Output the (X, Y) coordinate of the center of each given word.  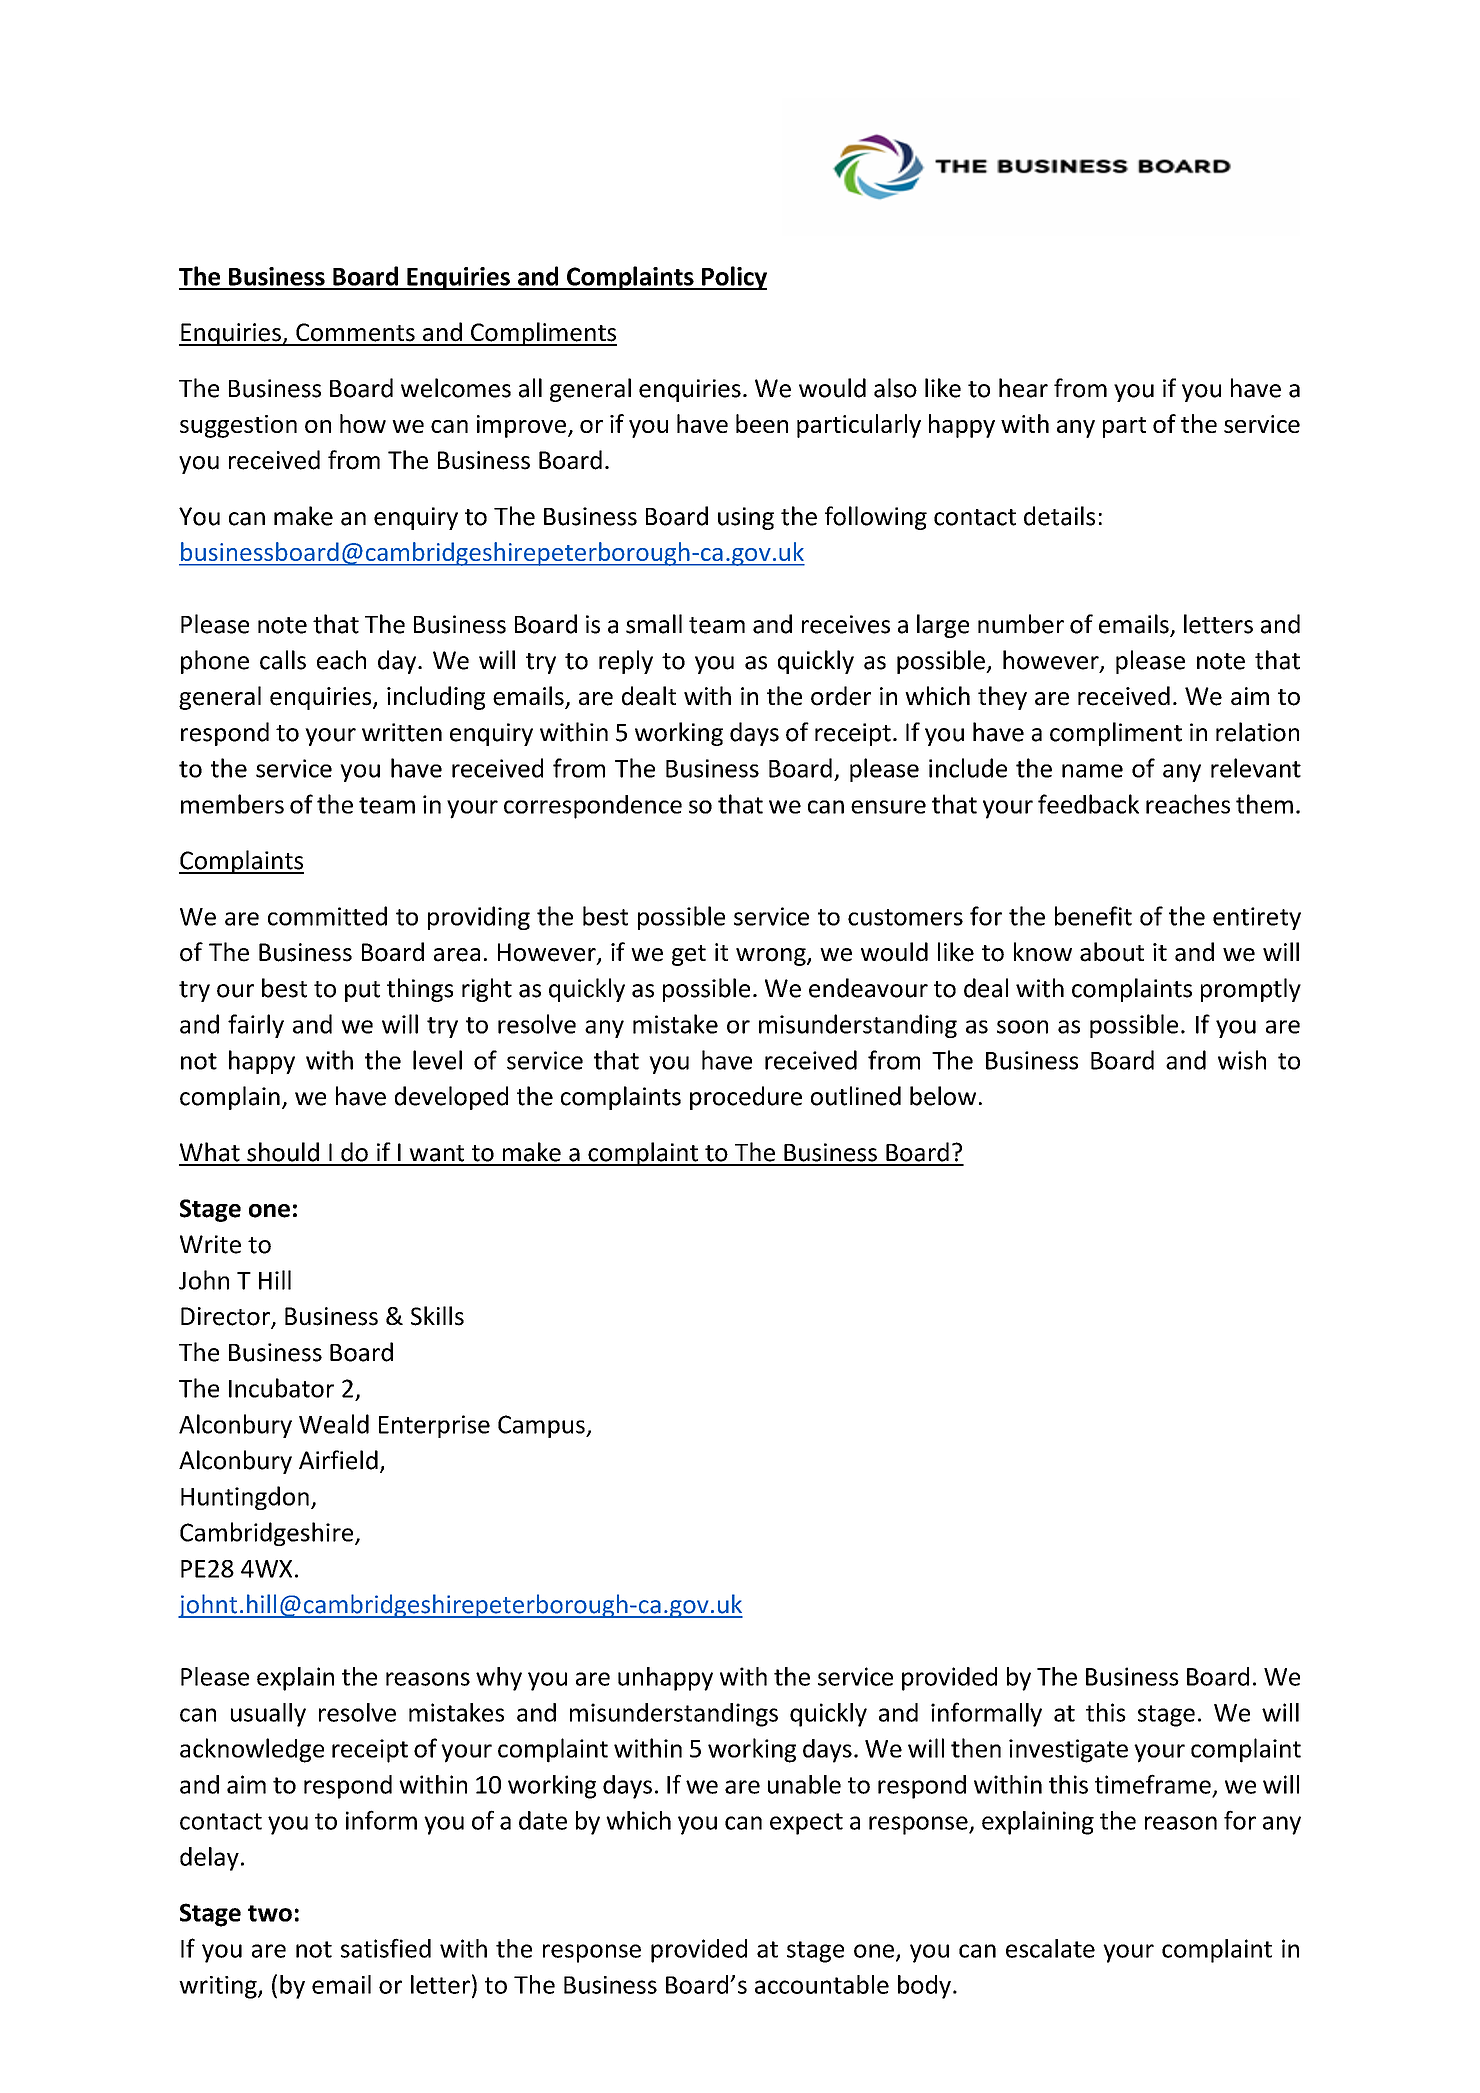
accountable (822, 1984)
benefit (1093, 916)
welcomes (456, 388)
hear (1023, 388)
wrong (772, 957)
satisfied (386, 1948)
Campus (542, 1426)
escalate (1050, 1948)
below (943, 1096)
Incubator (281, 1388)
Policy (733, 278)
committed (327, 916)
